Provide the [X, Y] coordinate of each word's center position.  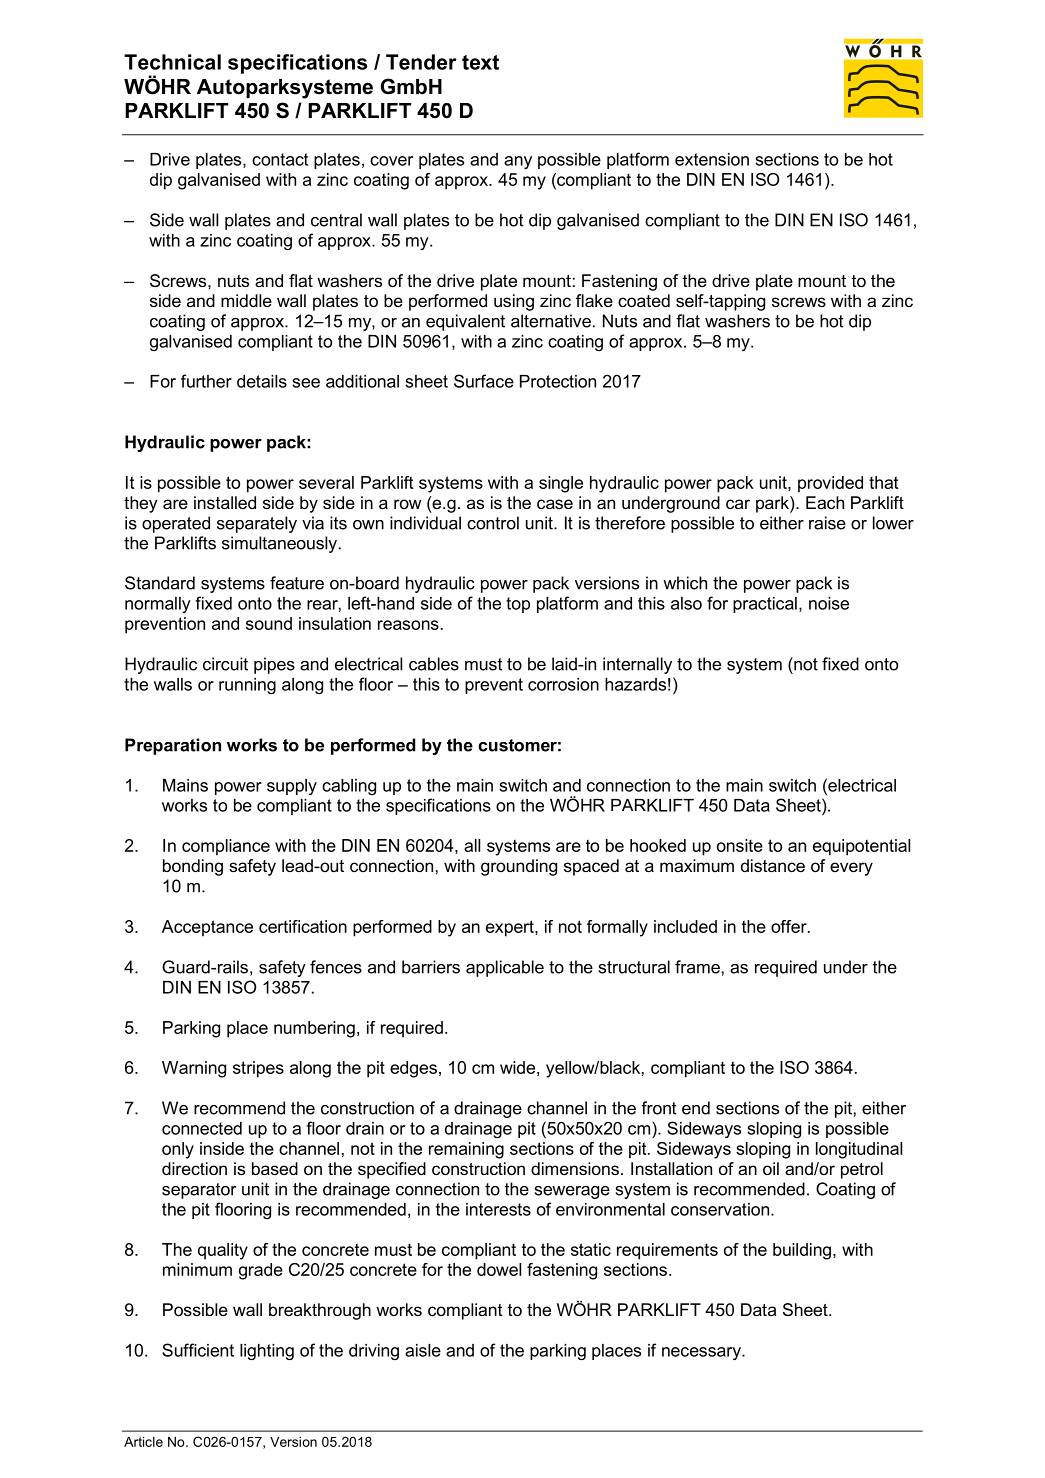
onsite [740, 845]
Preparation [173, 746]
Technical [172, 62]
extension [712, 159]
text [480, 62]
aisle [423, 1350]
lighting [267, 1352]
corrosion [563, 684]
